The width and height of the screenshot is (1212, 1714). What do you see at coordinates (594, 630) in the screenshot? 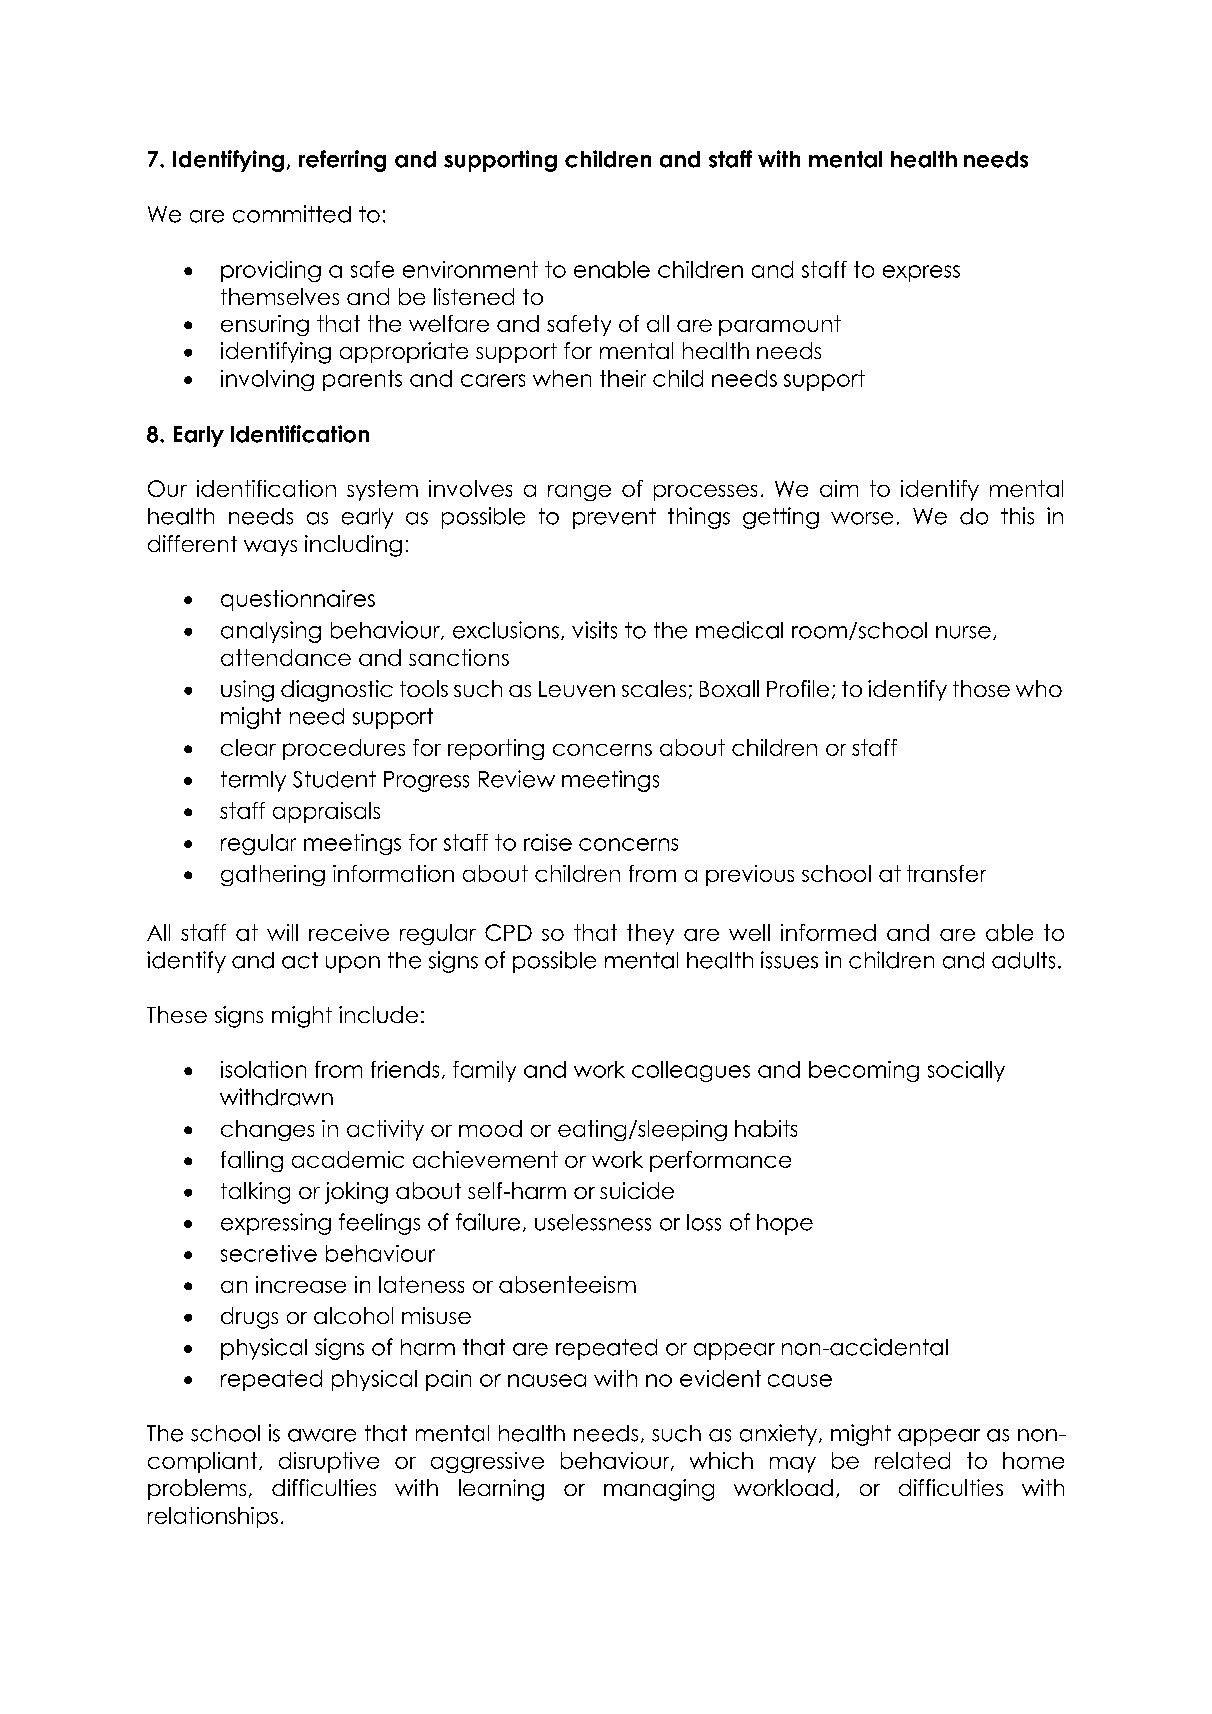
I see `visits` at bounding box center [594, 630].
